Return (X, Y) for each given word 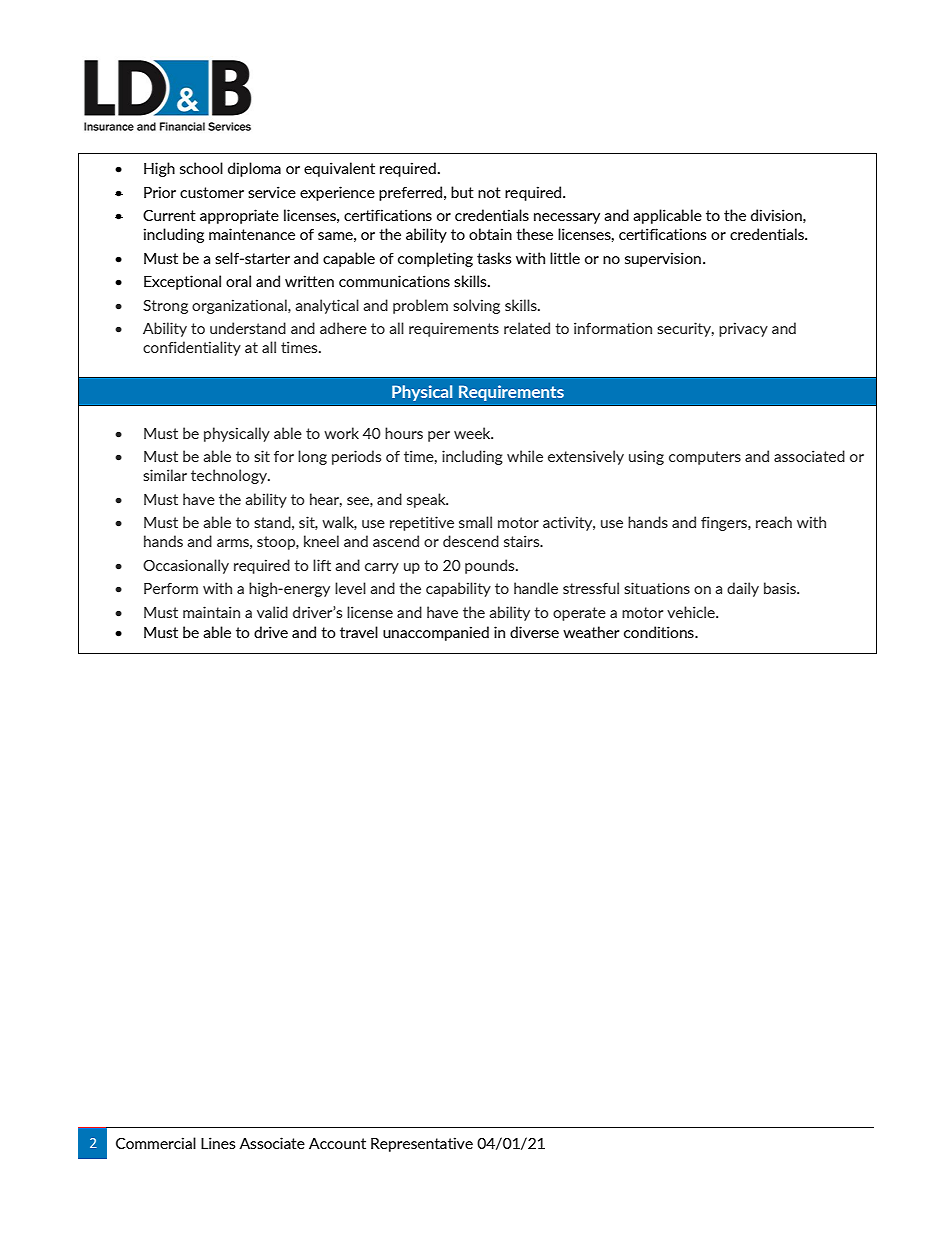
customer (212, 192)
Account (337, 1143)
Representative (422, 1144)
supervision (663, 259)
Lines (218, 1143)
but (462, 192)
